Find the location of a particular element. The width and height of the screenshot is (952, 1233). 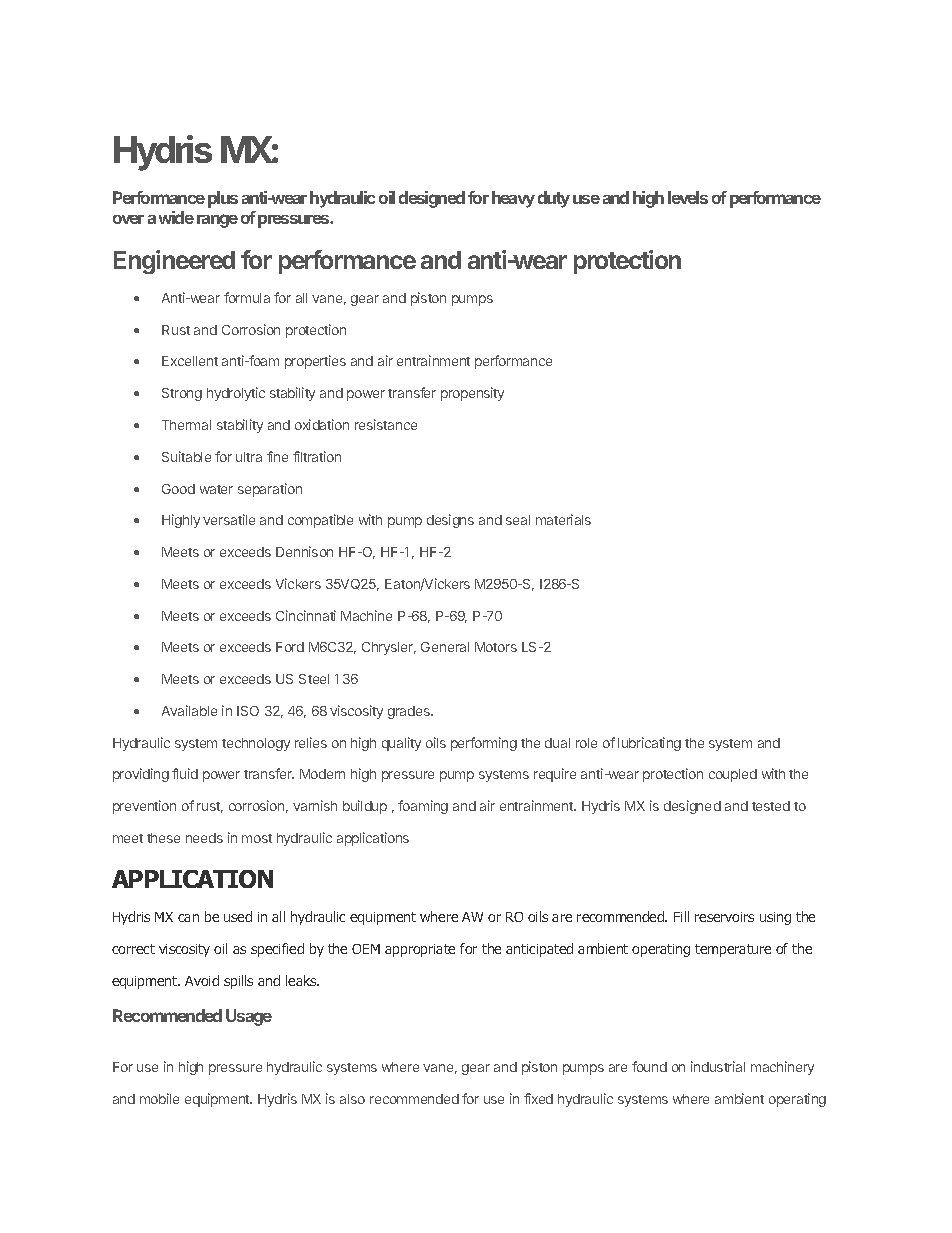

General is located at coordinates (445, 647).
